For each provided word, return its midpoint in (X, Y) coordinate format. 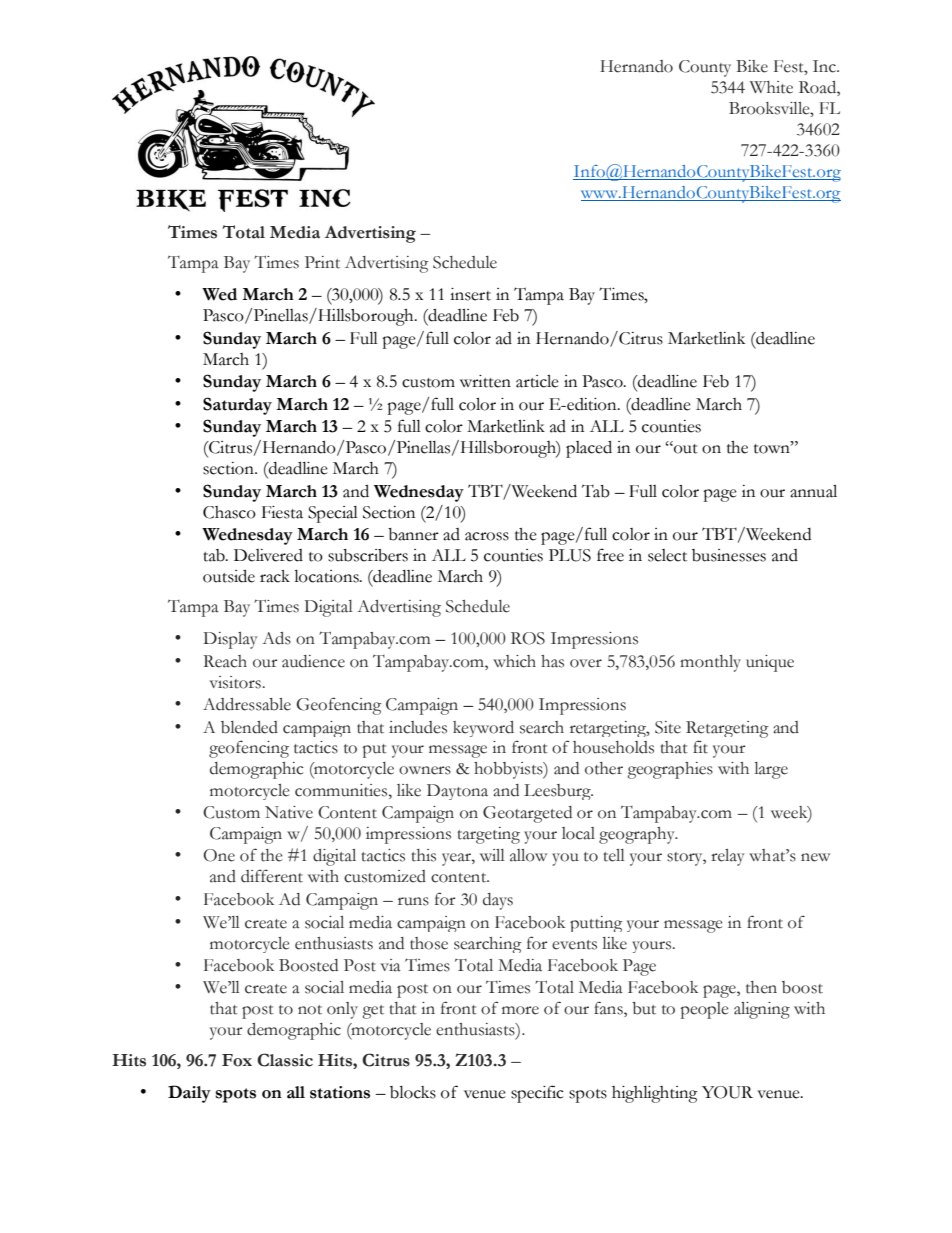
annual (813, 491)
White (771, 87)
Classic (285, 1060)
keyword (483, 729)
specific (537, 1094)
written (485, 381)
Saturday (237, 406)
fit (700, 747)
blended (249, 727)
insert (470, 294)
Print (322, 262)
